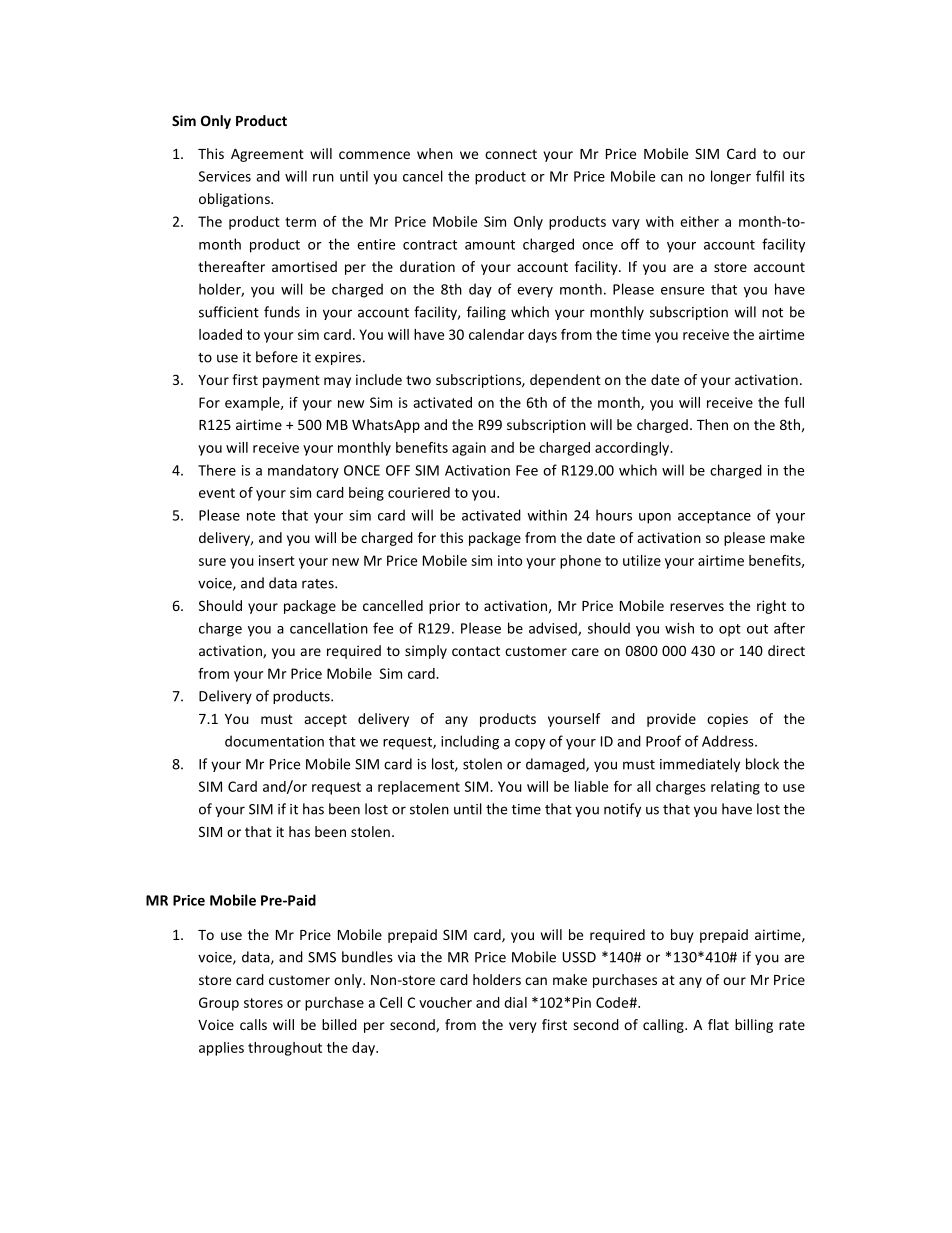 The image size is (952, 1233). Describe the element at coordinates (511, 154) in the page. I see `connect` at that location.
